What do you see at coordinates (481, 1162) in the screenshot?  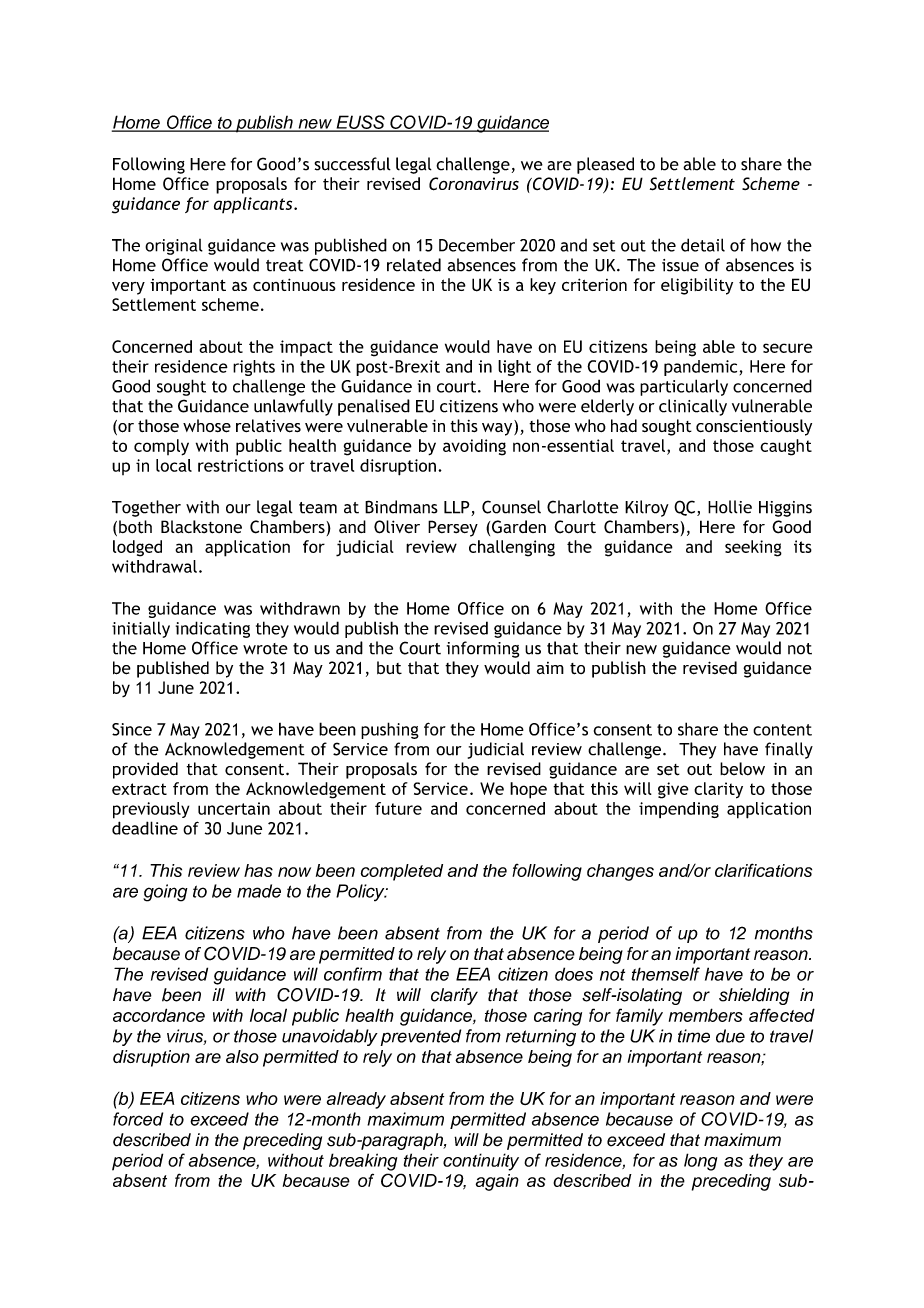 I see `continuity` at bounding box center [481, 1162].
